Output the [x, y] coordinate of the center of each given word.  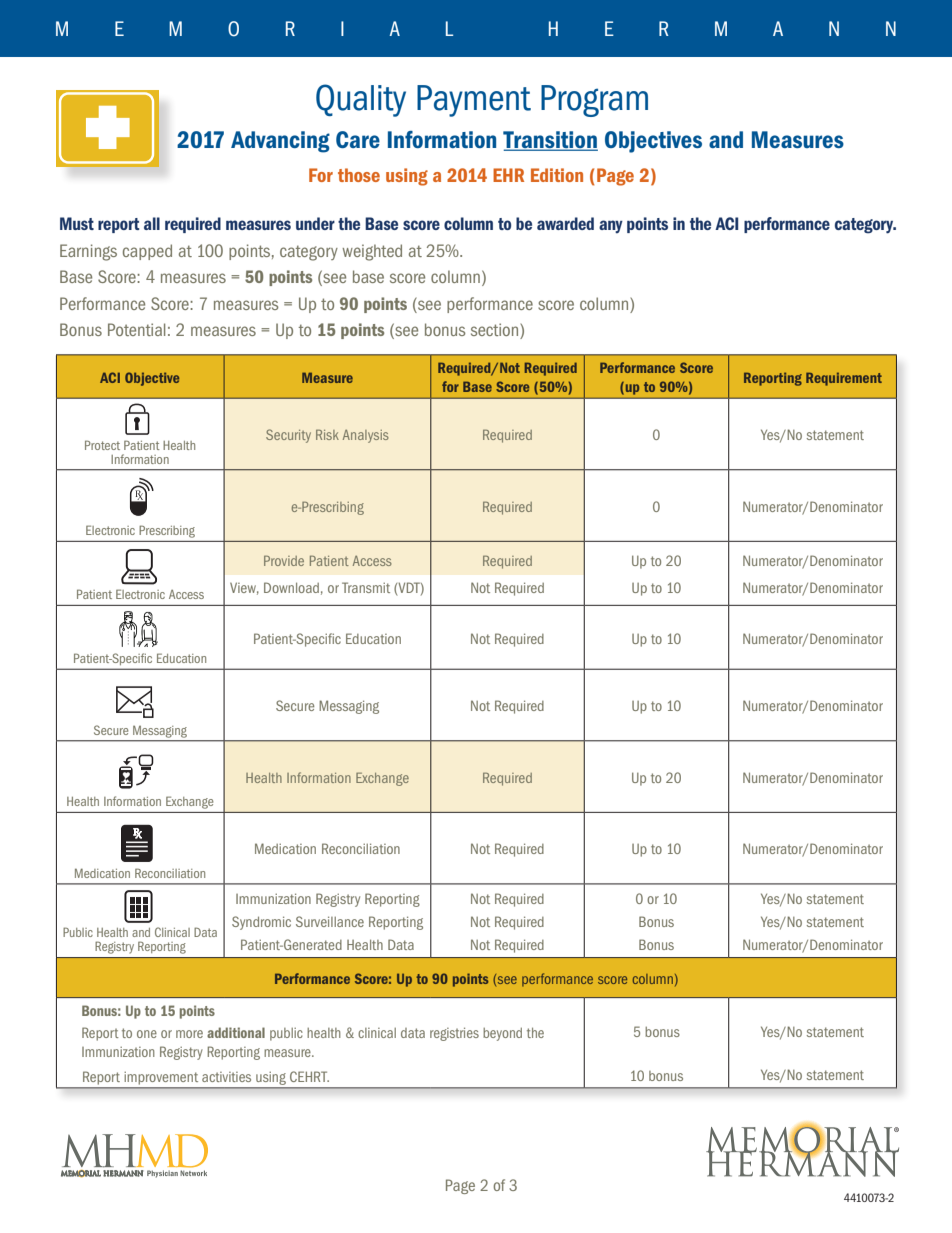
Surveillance [330, 921]
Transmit [366, 587]
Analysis [366, 436]
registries [454, 1034]
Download [291, 587]
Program [594, 101]
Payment [474, 101]
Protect [102, 445]
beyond [502, 1034]
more [189, 1034]
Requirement [844, 379]
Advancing [280, 142]
